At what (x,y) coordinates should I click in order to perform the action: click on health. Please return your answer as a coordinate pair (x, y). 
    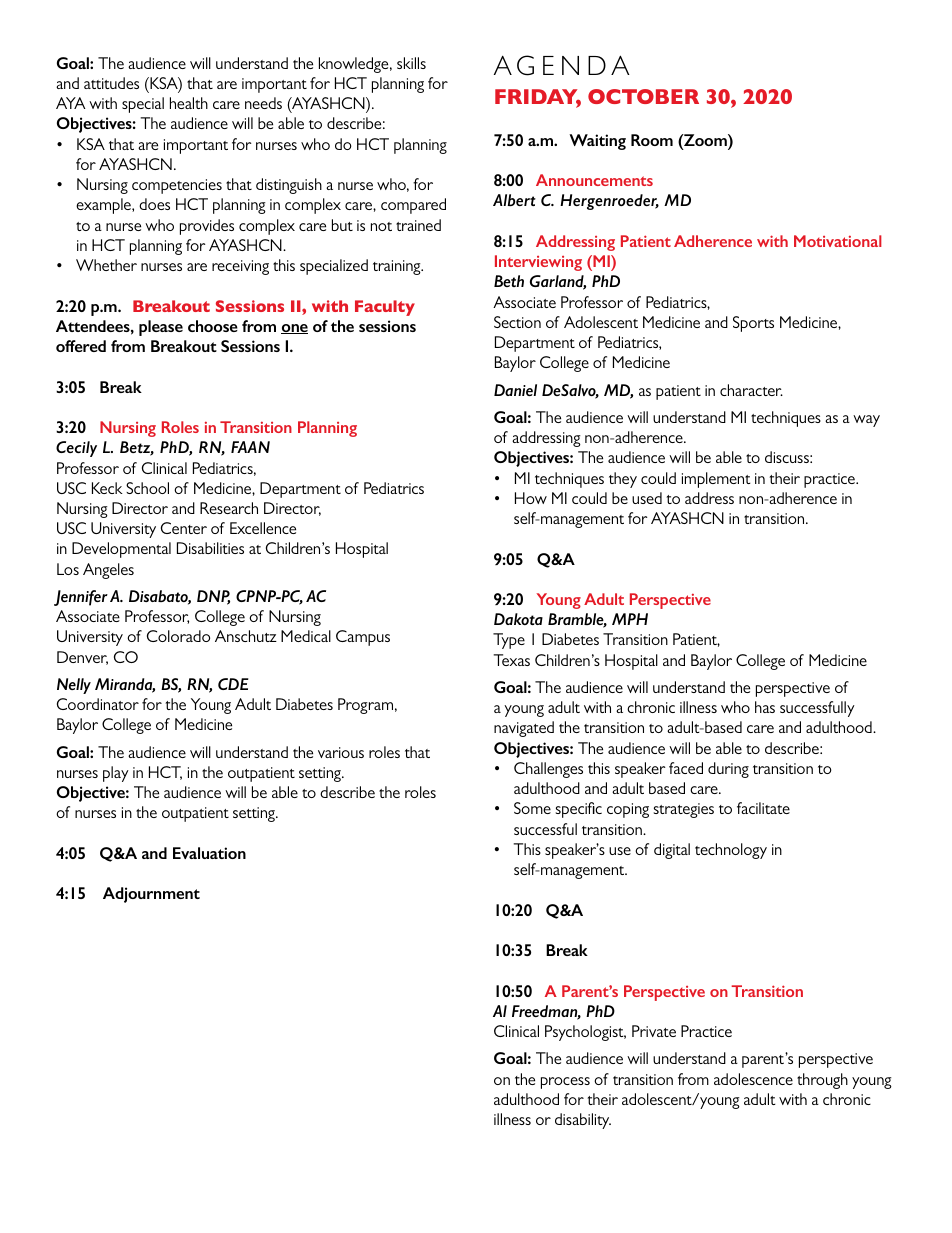
    Looking at the image, I should click on (189, 103).
